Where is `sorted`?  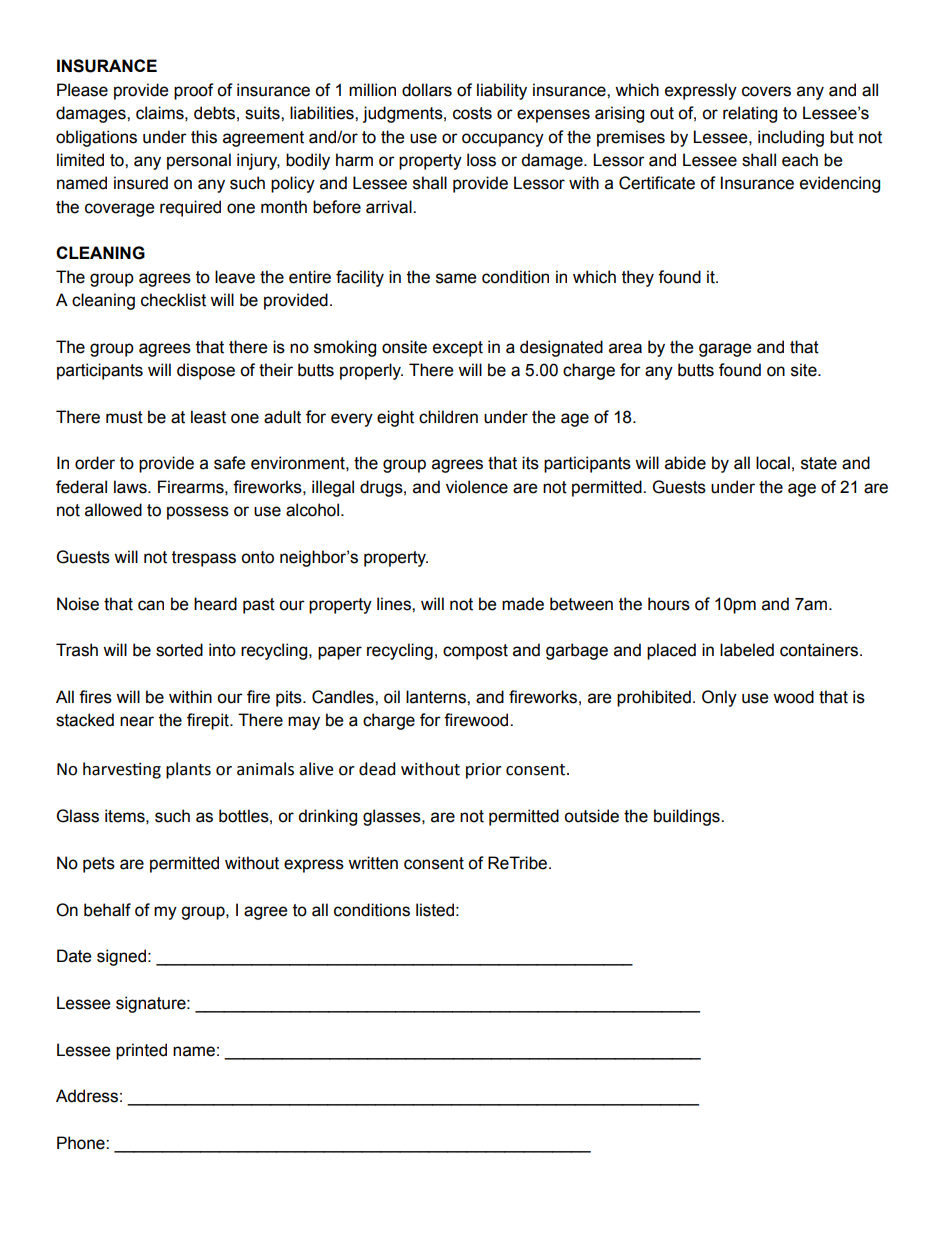
sorted is located at coordinates (179, 650).
